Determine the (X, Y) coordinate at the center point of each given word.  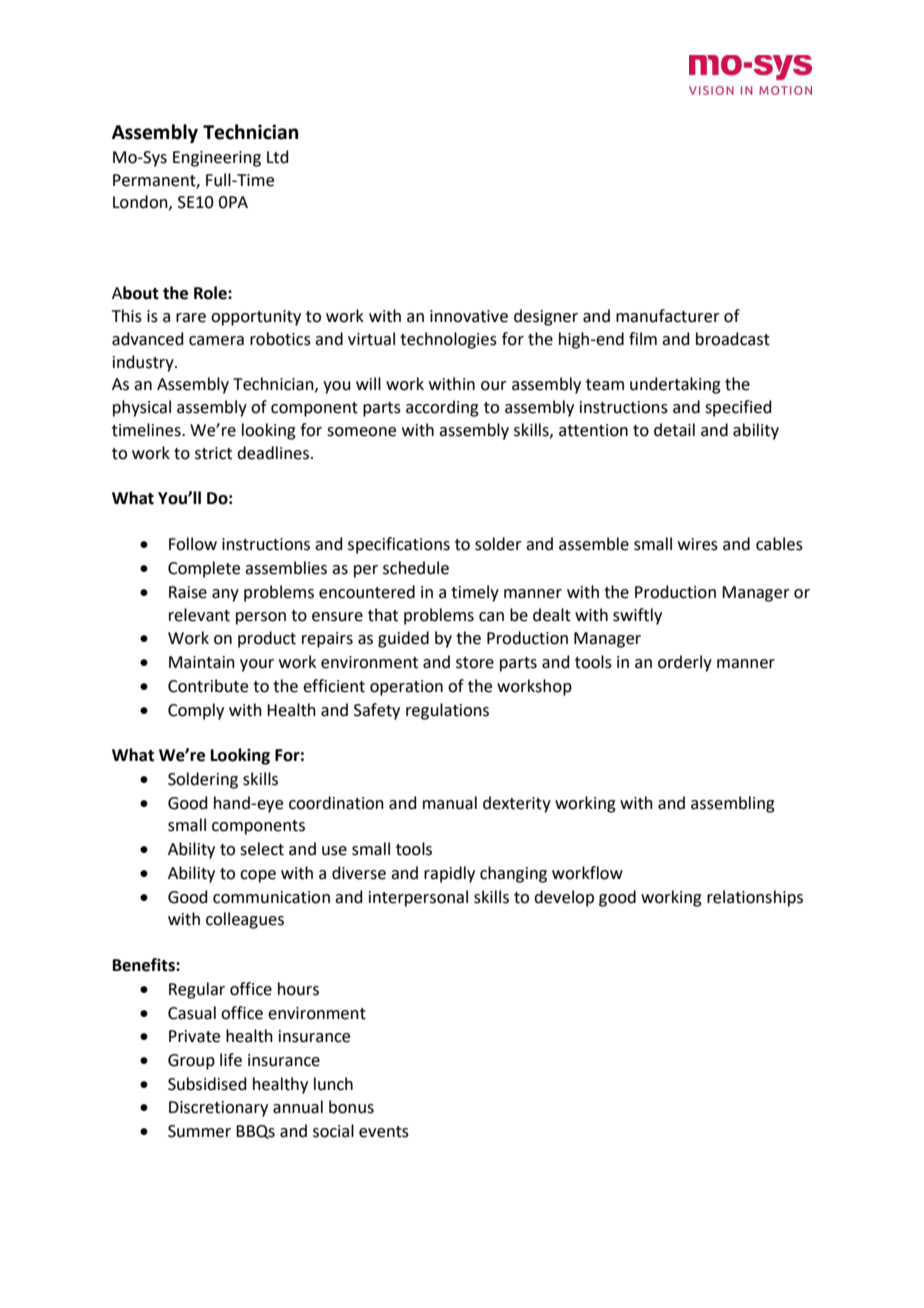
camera (216, 341)
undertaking (675, 385)
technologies (448, 340)
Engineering (217, 159)
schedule (416, 568)
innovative (469, 316)
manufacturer (668, 316)
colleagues (245, 920)
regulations (447, 711)
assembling (733, 804)
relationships (755, 898)
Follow (193, 544)
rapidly (449, 874)
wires (698, 544)
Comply (196, 711)
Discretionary (218, 1109)
